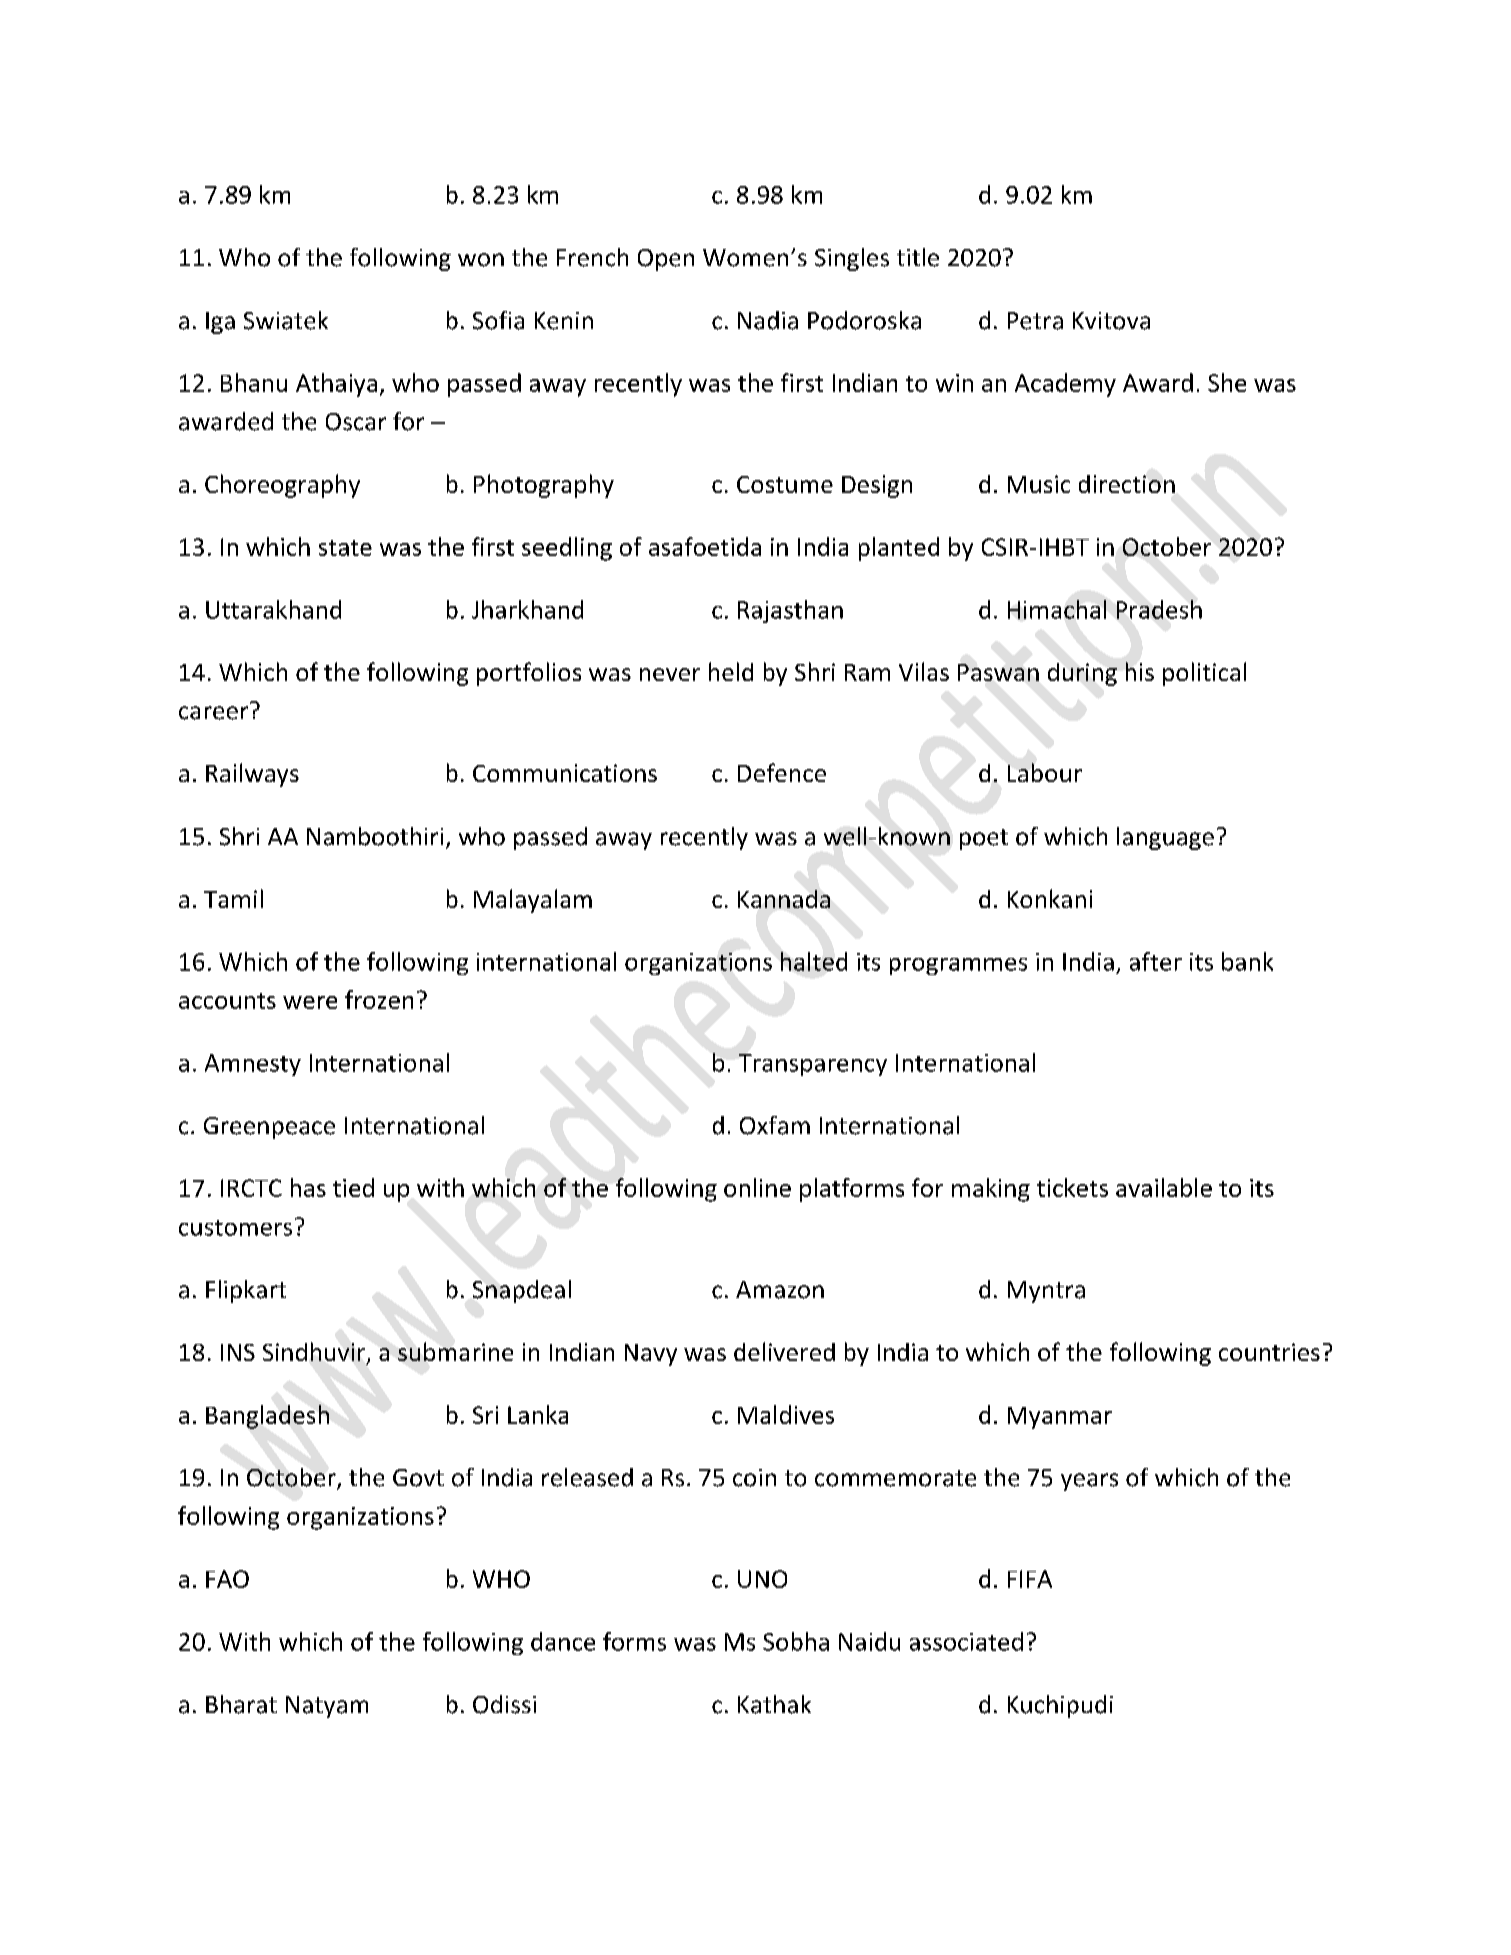  What do you see at coordinates (220, 323) in the page?
I see `Iga` at bounding box center [220, 323].
